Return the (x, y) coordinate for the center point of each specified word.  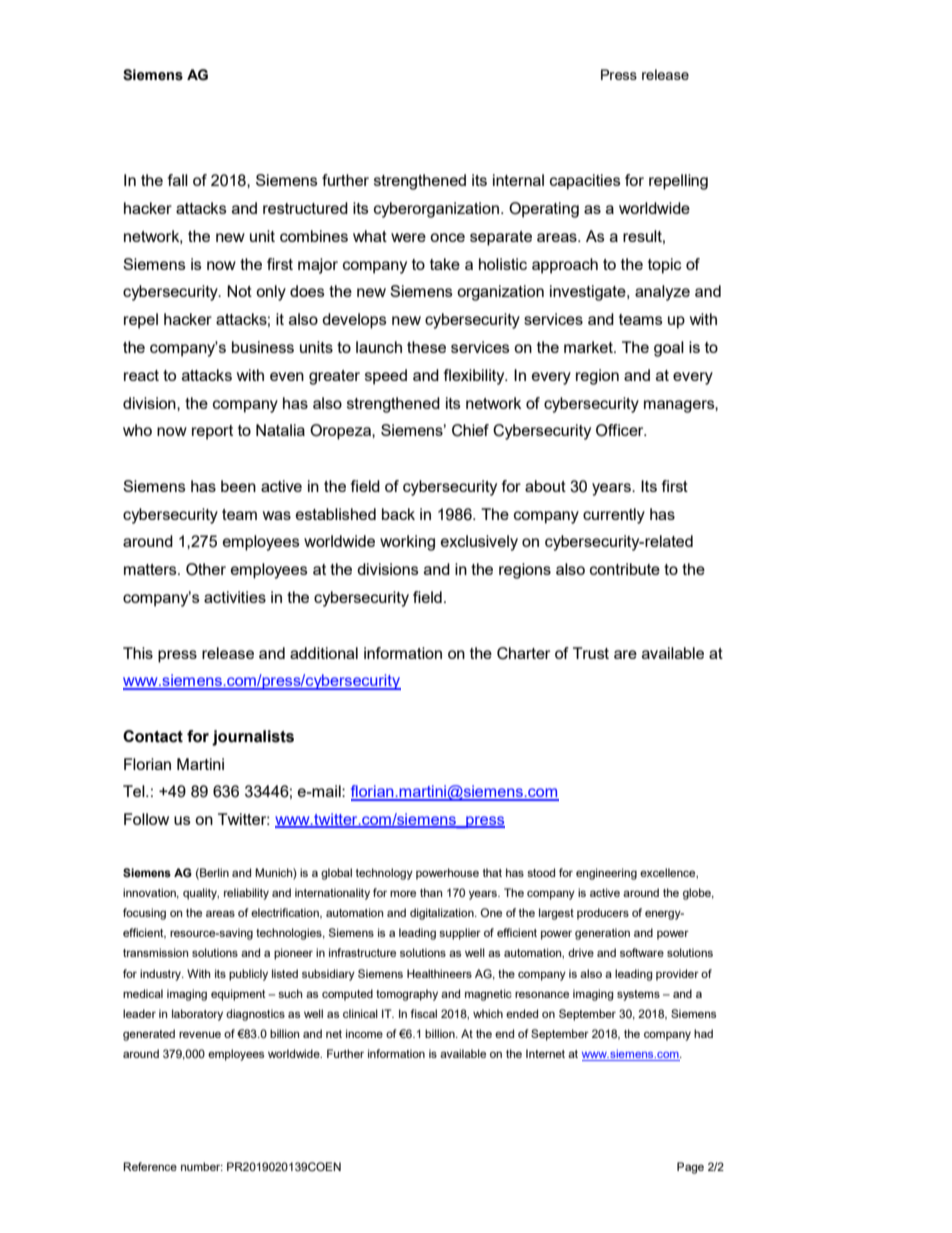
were (408, 237)
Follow (146, 819)
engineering (606, 874)
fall (178, 180)
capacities (585, 182)
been (238, 486)
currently (614, 516)
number (202, 1166)
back (398, 514)
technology (384, 874)
